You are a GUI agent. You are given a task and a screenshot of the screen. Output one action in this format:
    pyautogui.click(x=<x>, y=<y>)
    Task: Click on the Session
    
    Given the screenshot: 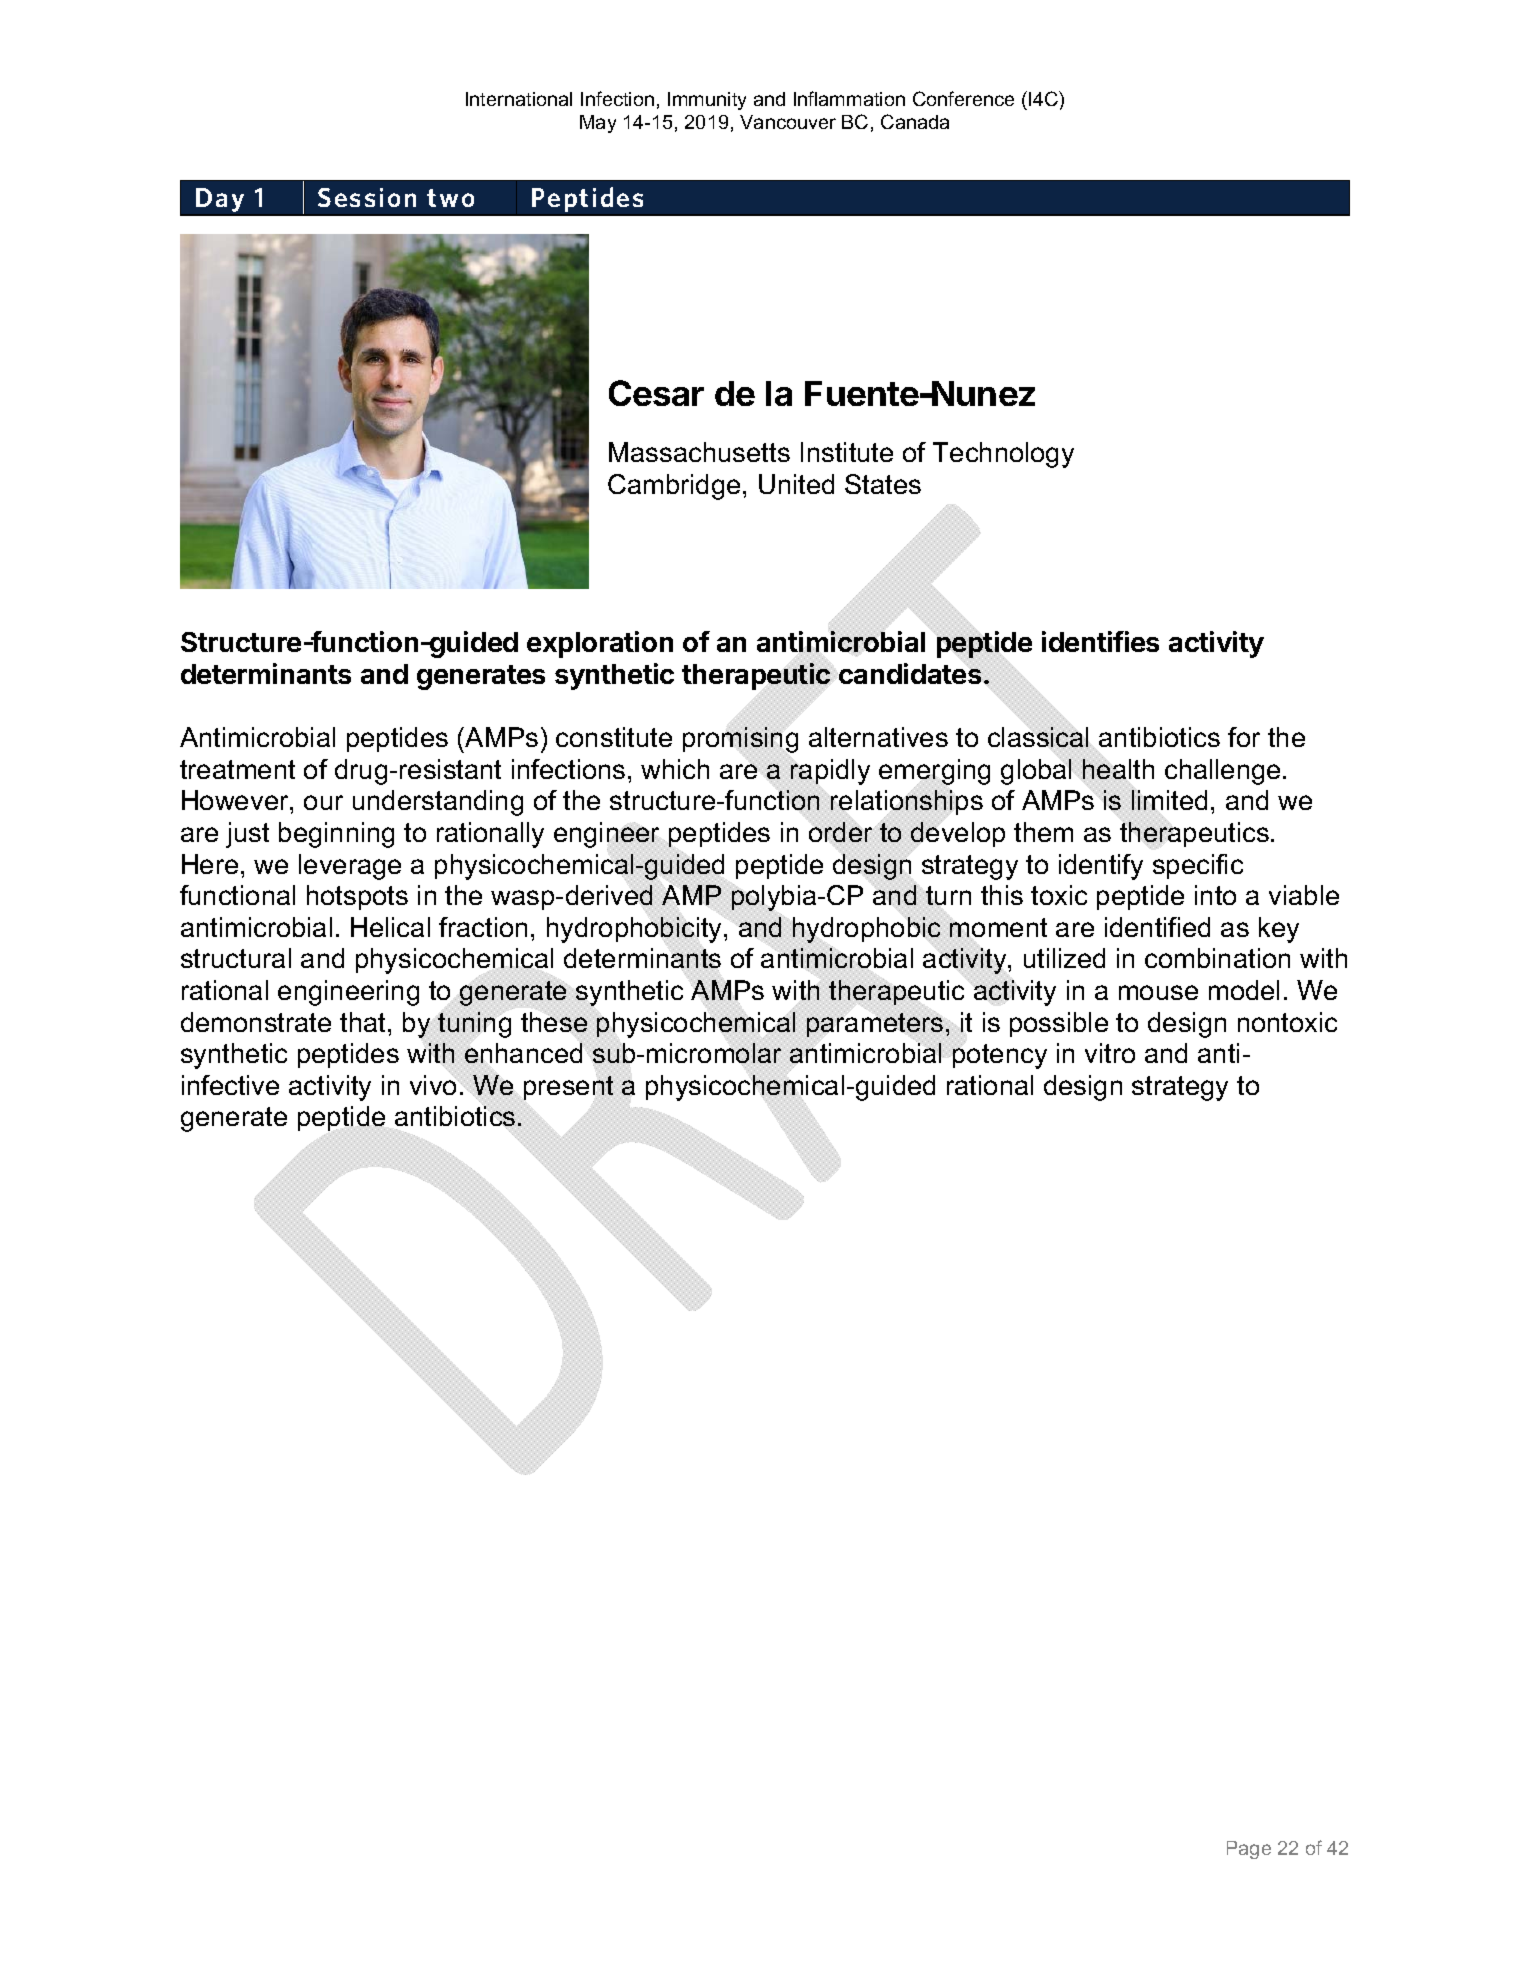 What is the action you would take?
    pyautogui.click(x=367, y=197)
